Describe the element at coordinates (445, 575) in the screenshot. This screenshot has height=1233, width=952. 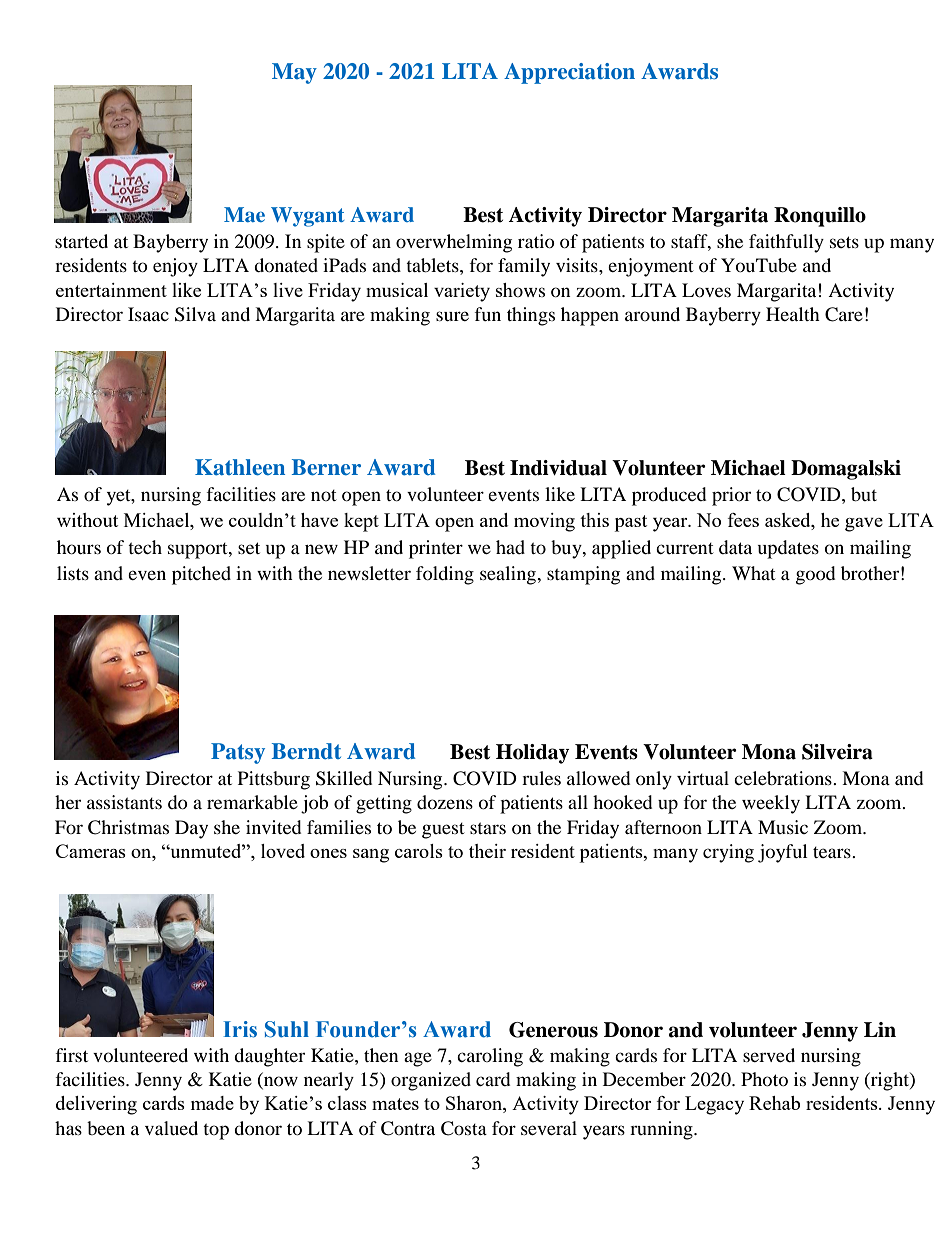
I see `folding` at that location.
